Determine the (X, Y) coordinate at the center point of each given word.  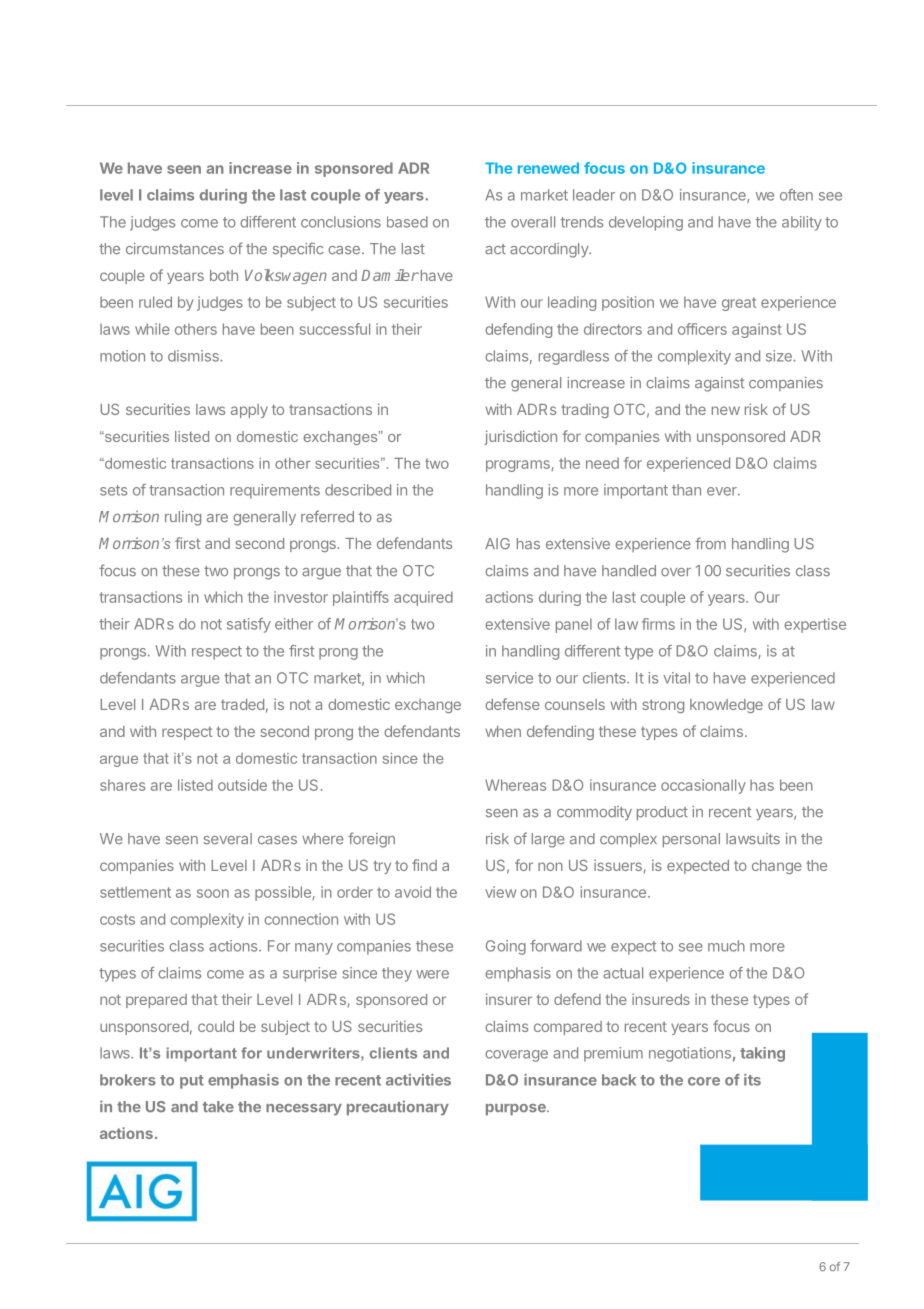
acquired (423, 598)
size (780, 356)
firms (658, 624)
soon (213, 893)
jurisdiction (520, 437)
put (192, 1082)
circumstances (175, 249)
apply (249, 411)
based (407, 222)
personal (691, 840)
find (424, 865)
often (796, 195)
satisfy (249, 625)
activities (418, 1080)
